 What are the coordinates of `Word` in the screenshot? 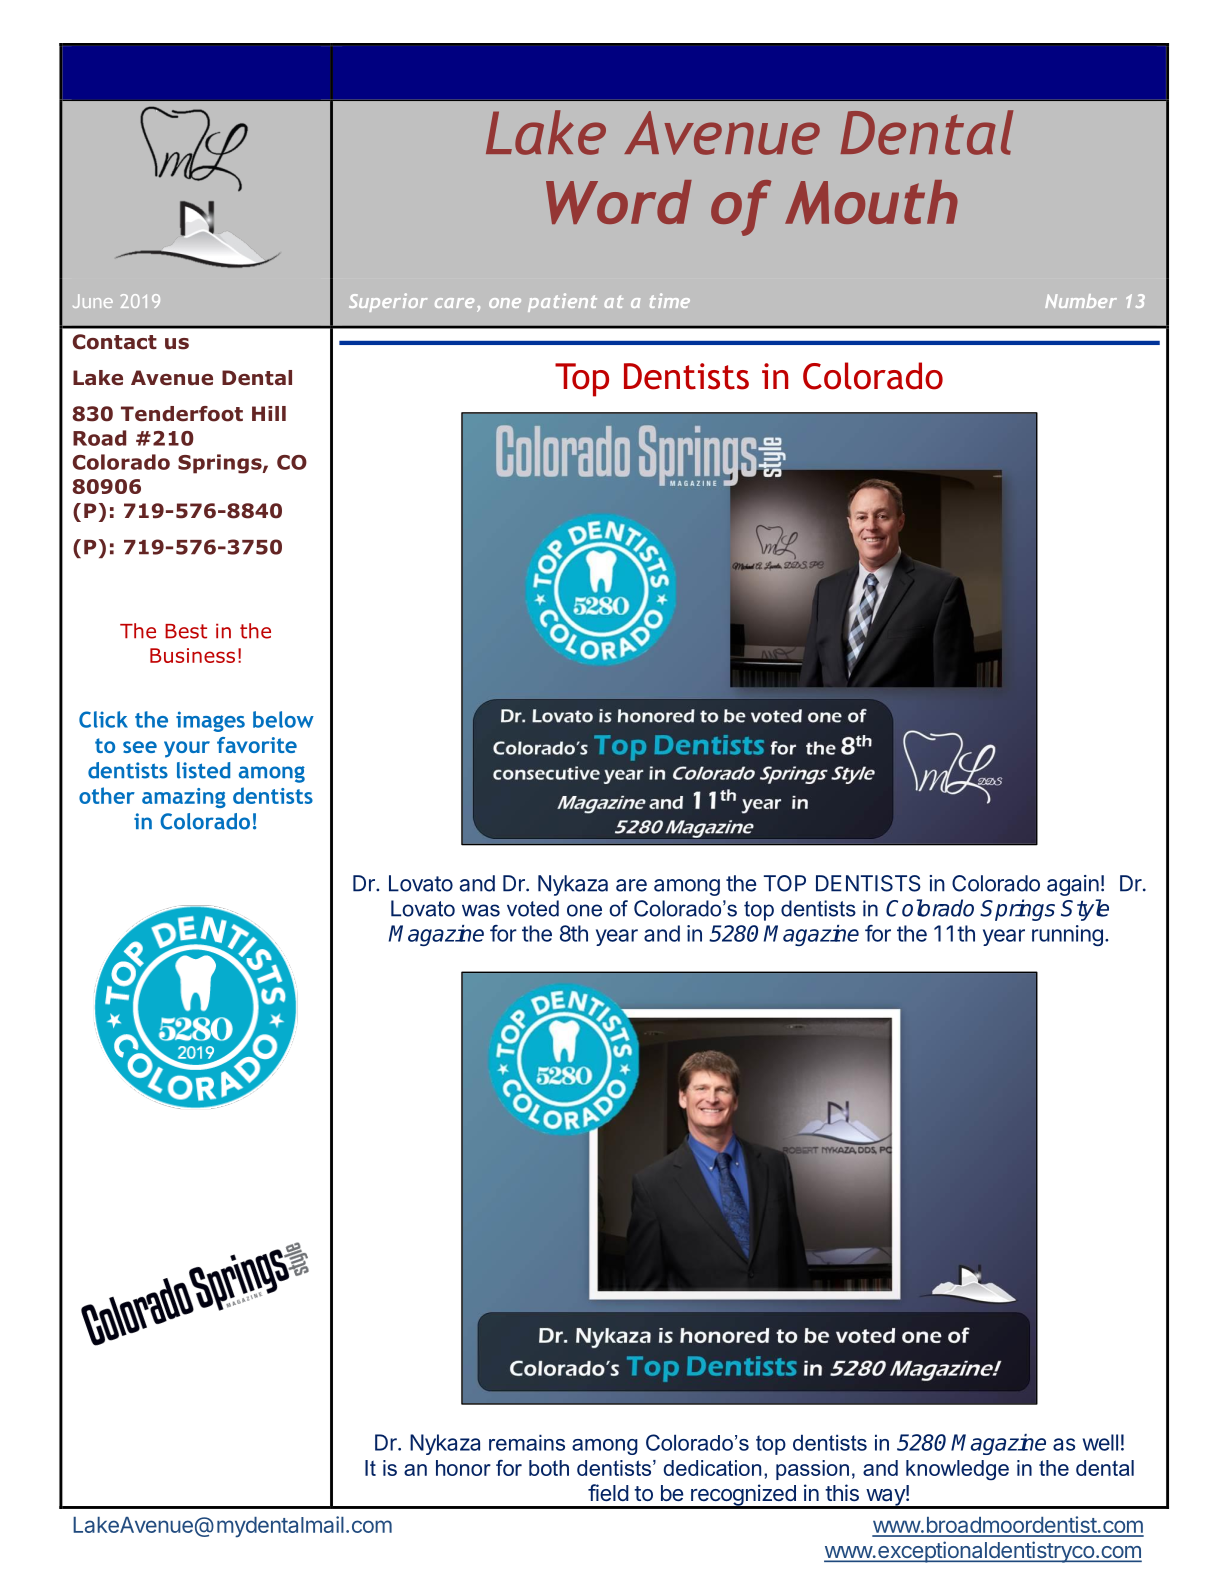 It's located at (619, 202).
